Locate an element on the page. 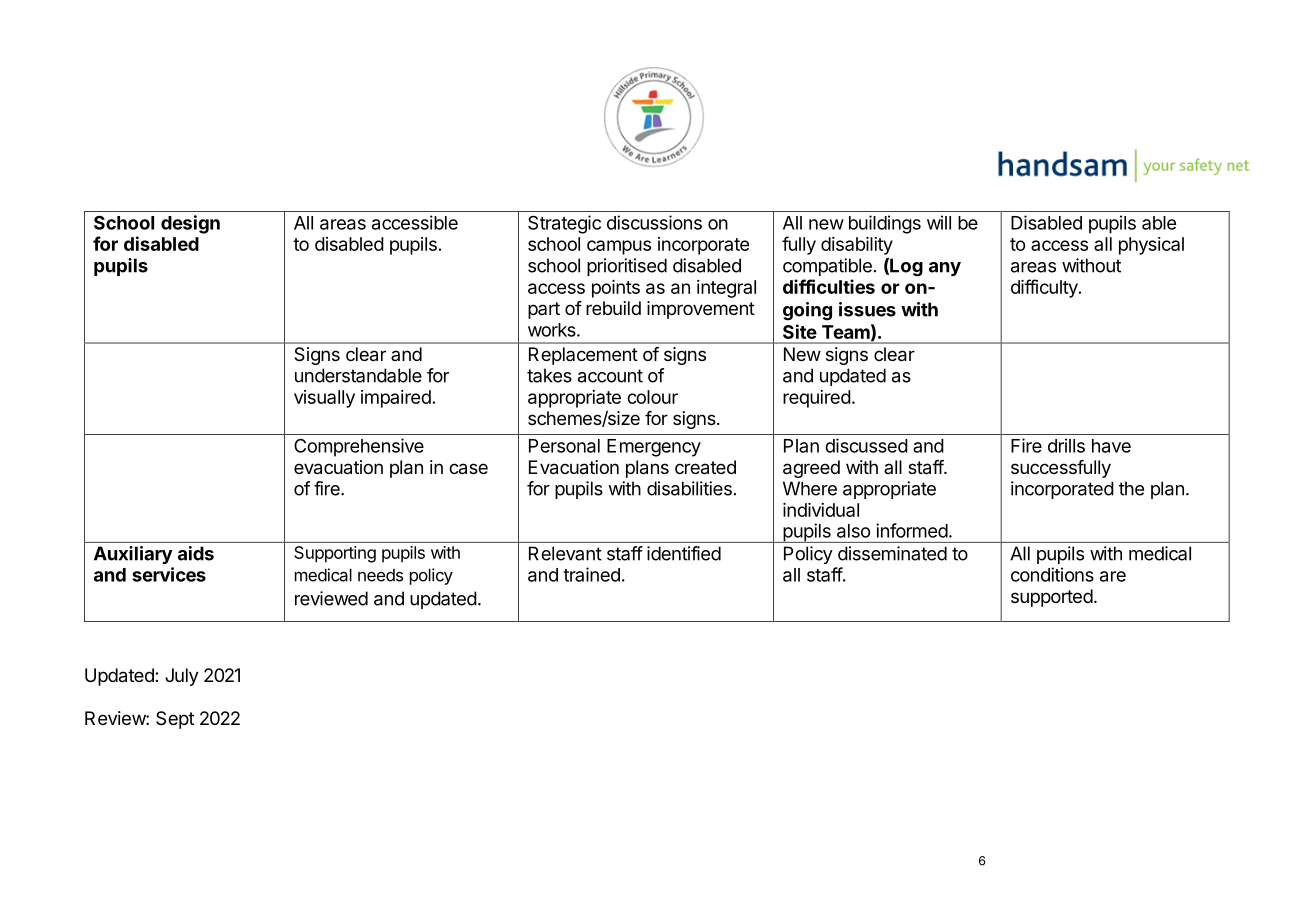 The height and width of the page is (924, 1307). discussions is located at coordinates (654, 222).
